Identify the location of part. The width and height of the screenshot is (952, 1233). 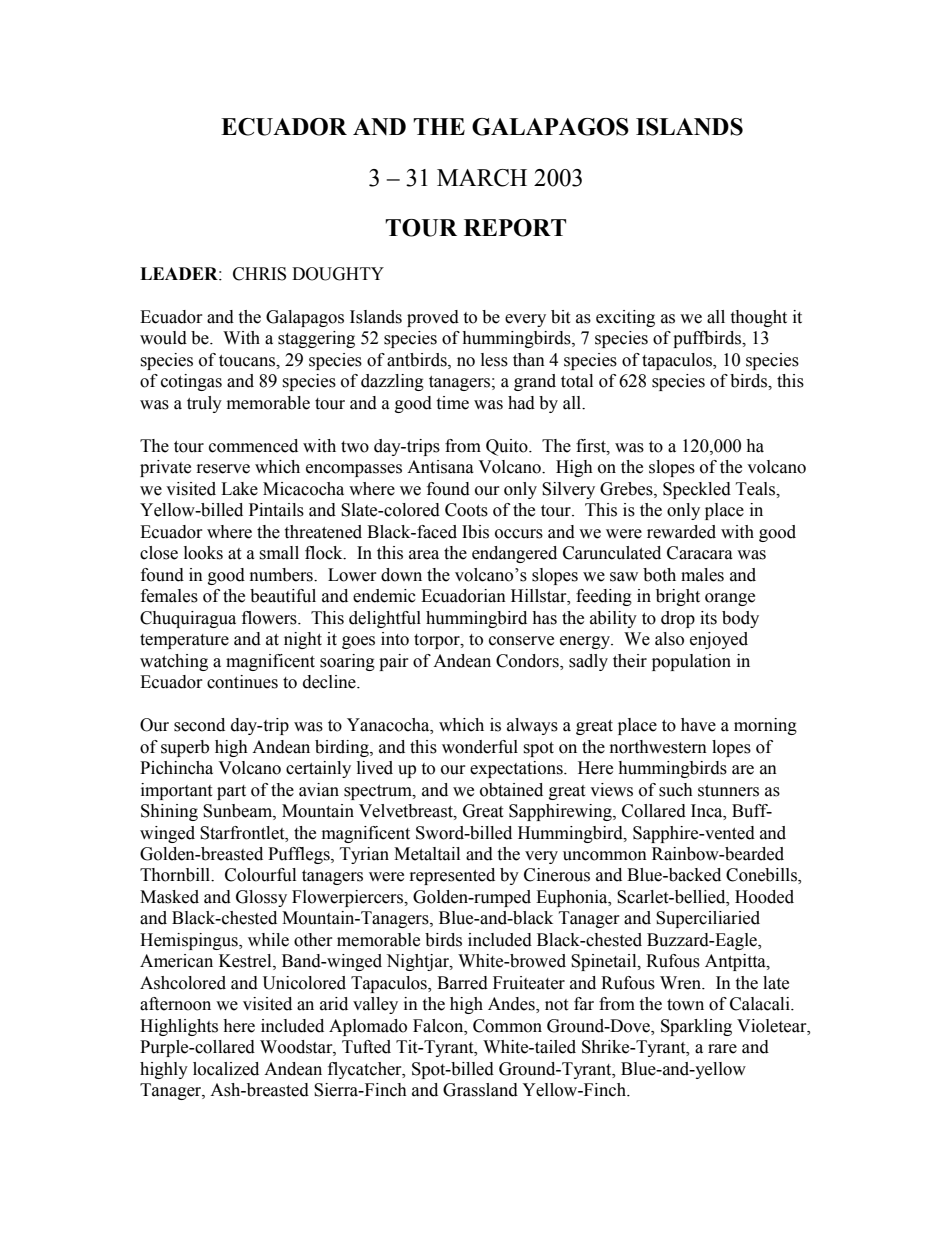
(231, 792).
